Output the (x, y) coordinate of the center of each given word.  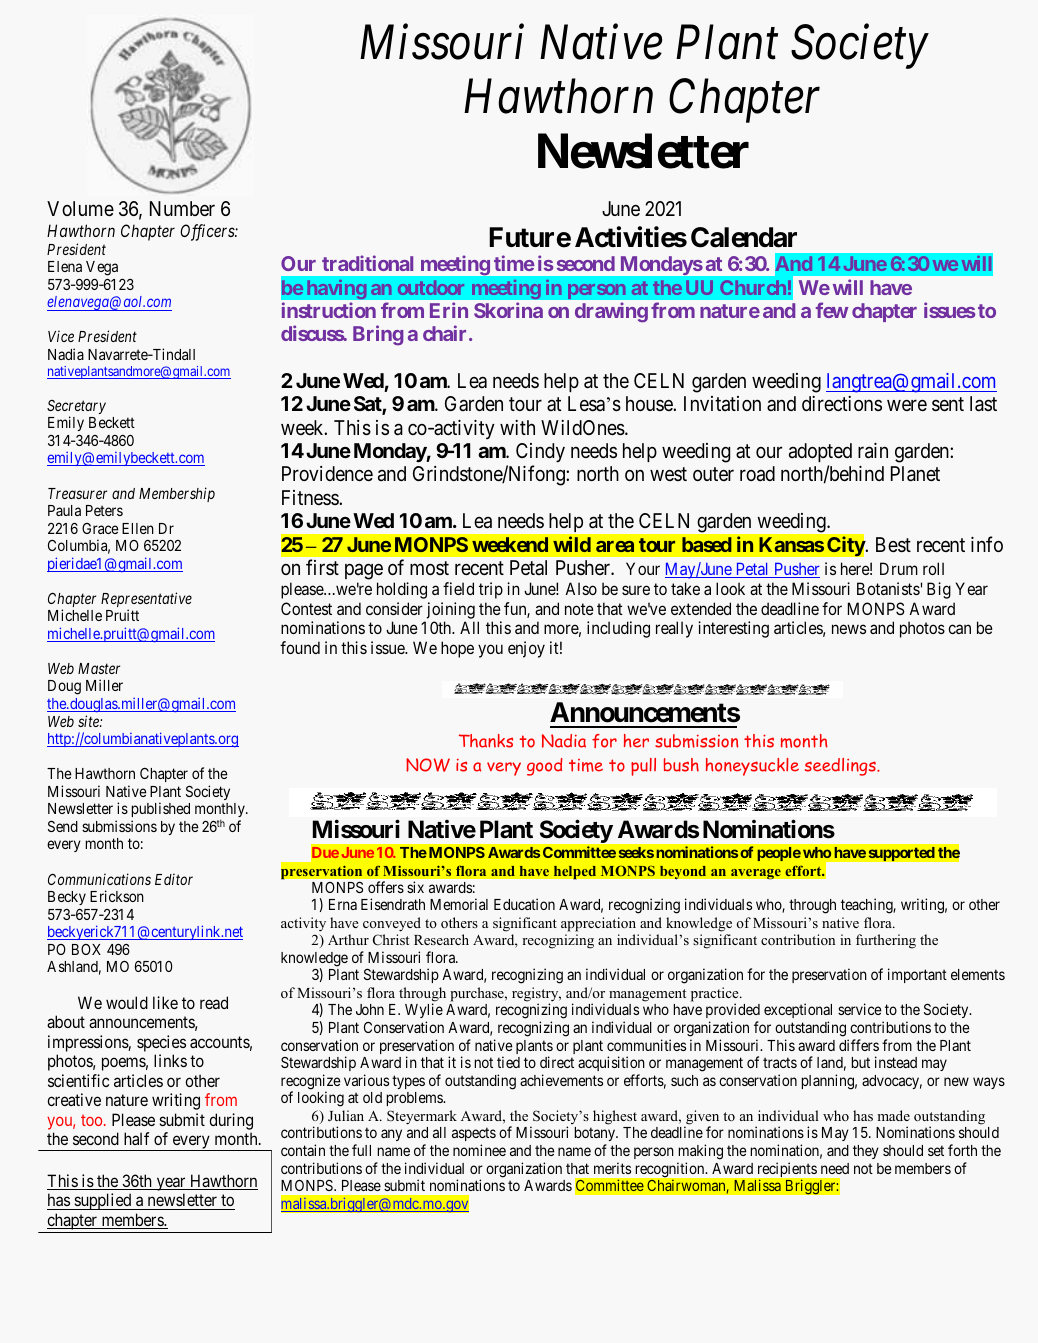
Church (753, 287)
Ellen (138, 528)
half (136, 1138)
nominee (479, 1150)
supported (901, 854)
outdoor (431, 287)
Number (182, 208)
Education (524, 904)
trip (491, 590)
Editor (174, 879)
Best (893, 544)
